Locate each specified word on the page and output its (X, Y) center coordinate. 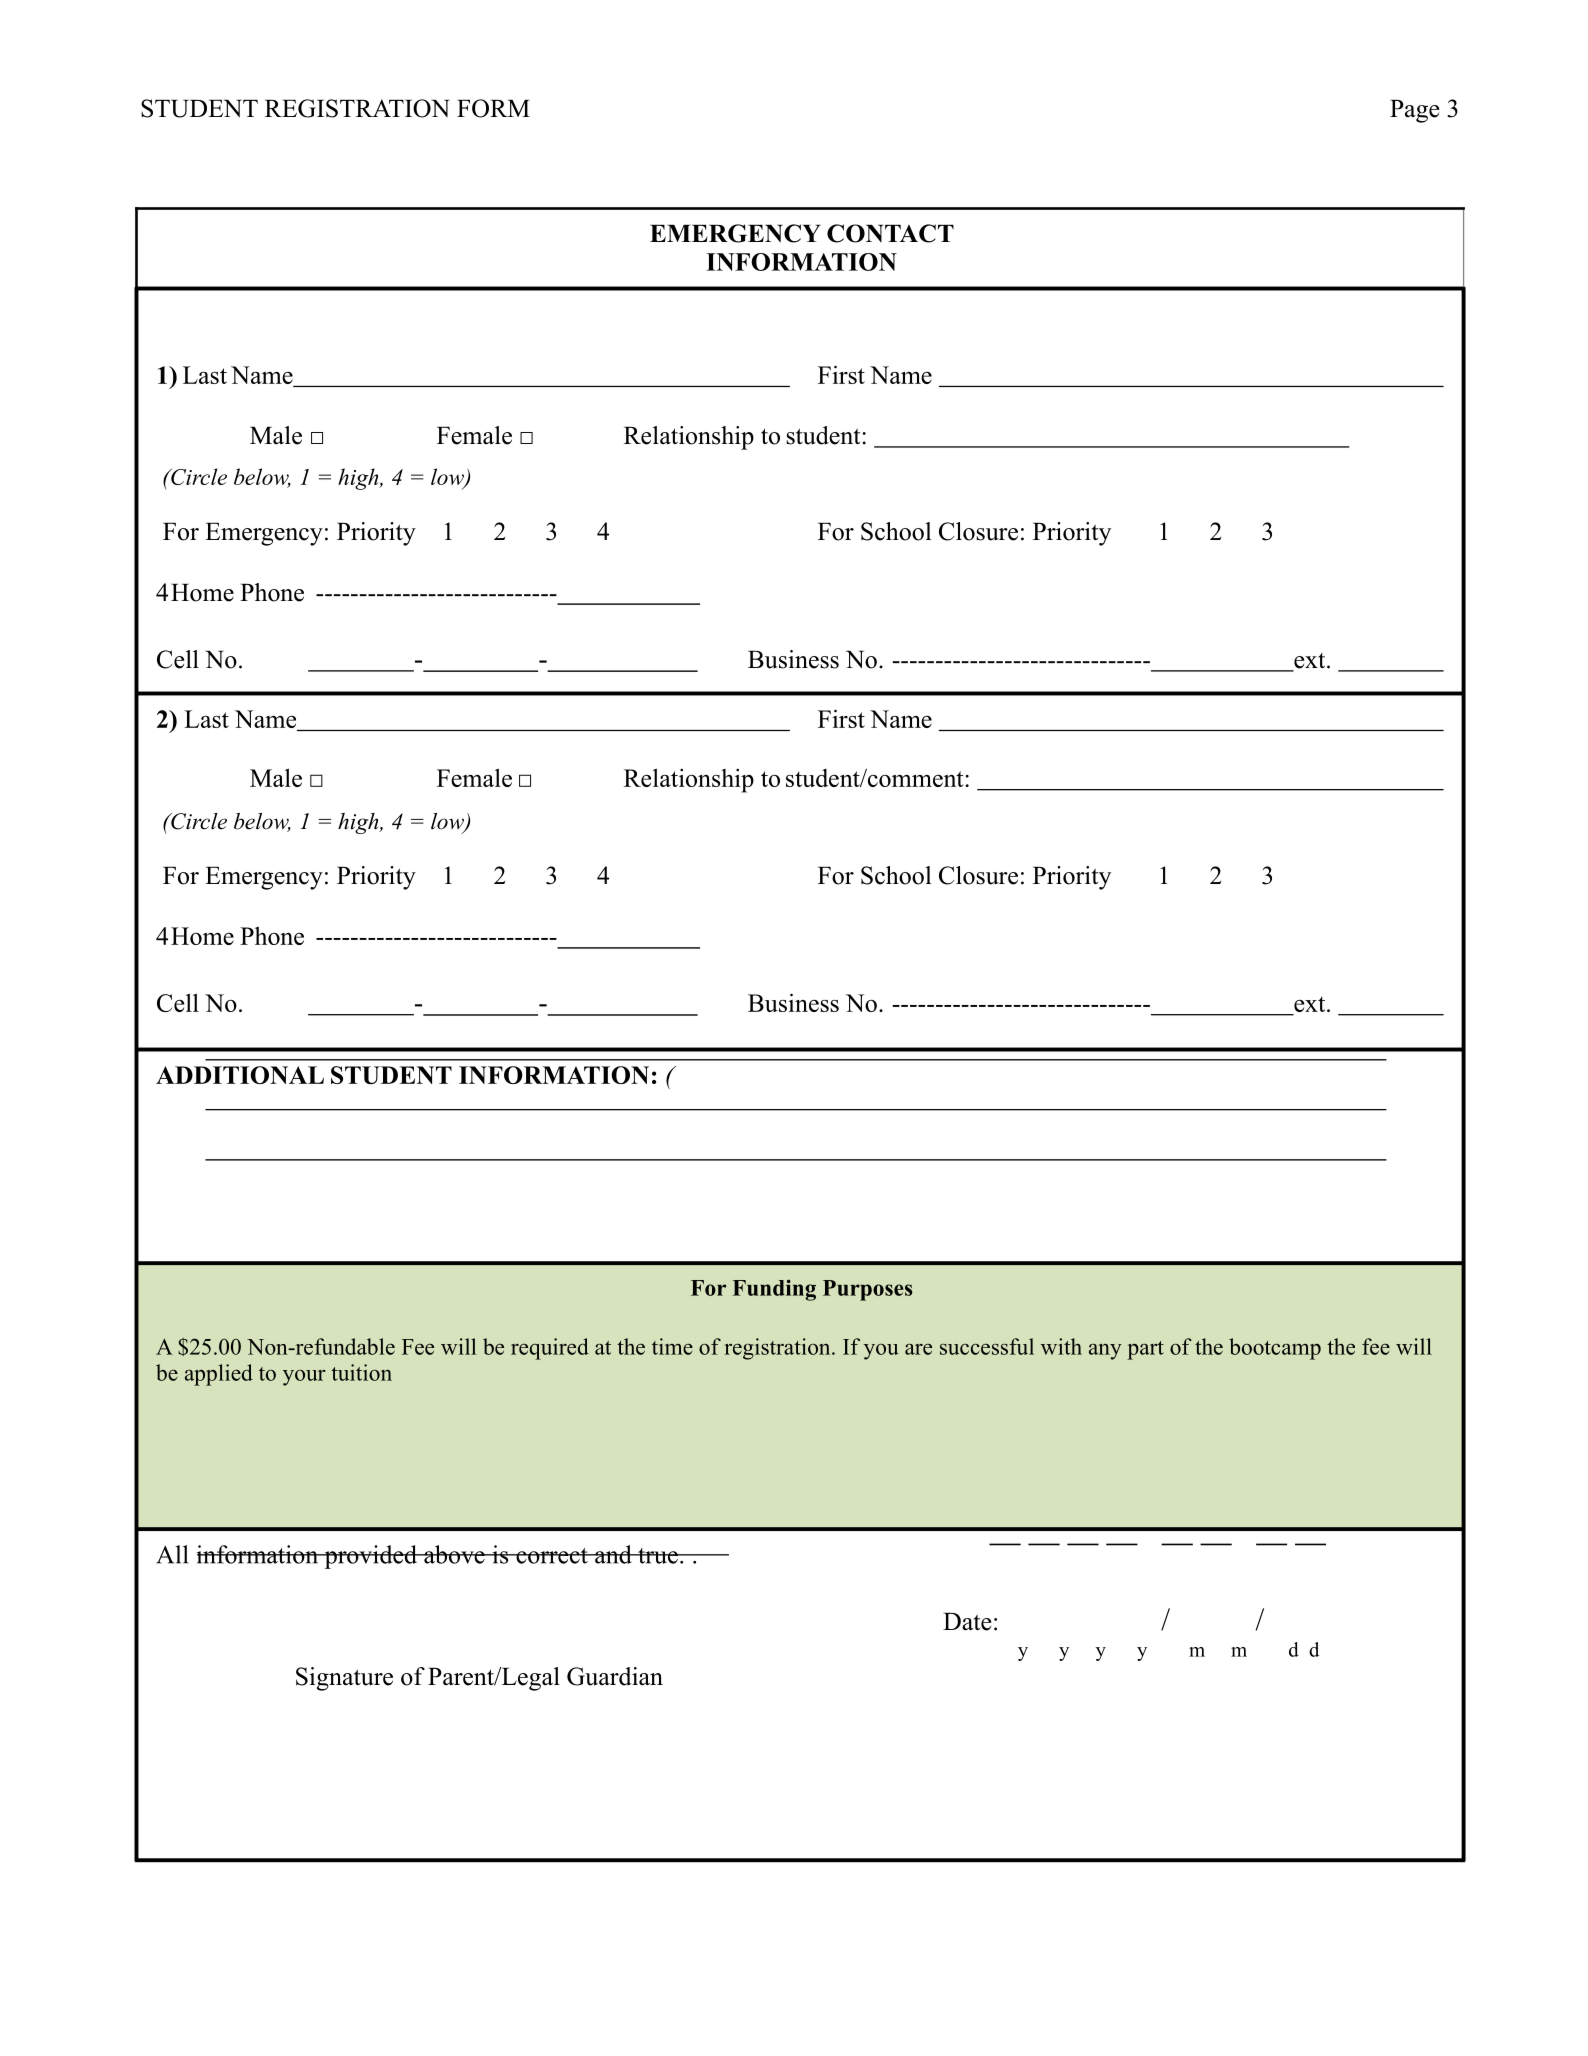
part (1145, 1350)
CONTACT (890, 233)
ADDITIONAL (240, 1075)
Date (967, 1622)
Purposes (867, 1290)
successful (987, 1346)
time (672, 1346)
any (1105, 1352)
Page (1415, 111)
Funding (774, 1290)
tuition (361, 1372)
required (550, 1349)
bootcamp (1275, 1349)
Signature (344, 1679)
